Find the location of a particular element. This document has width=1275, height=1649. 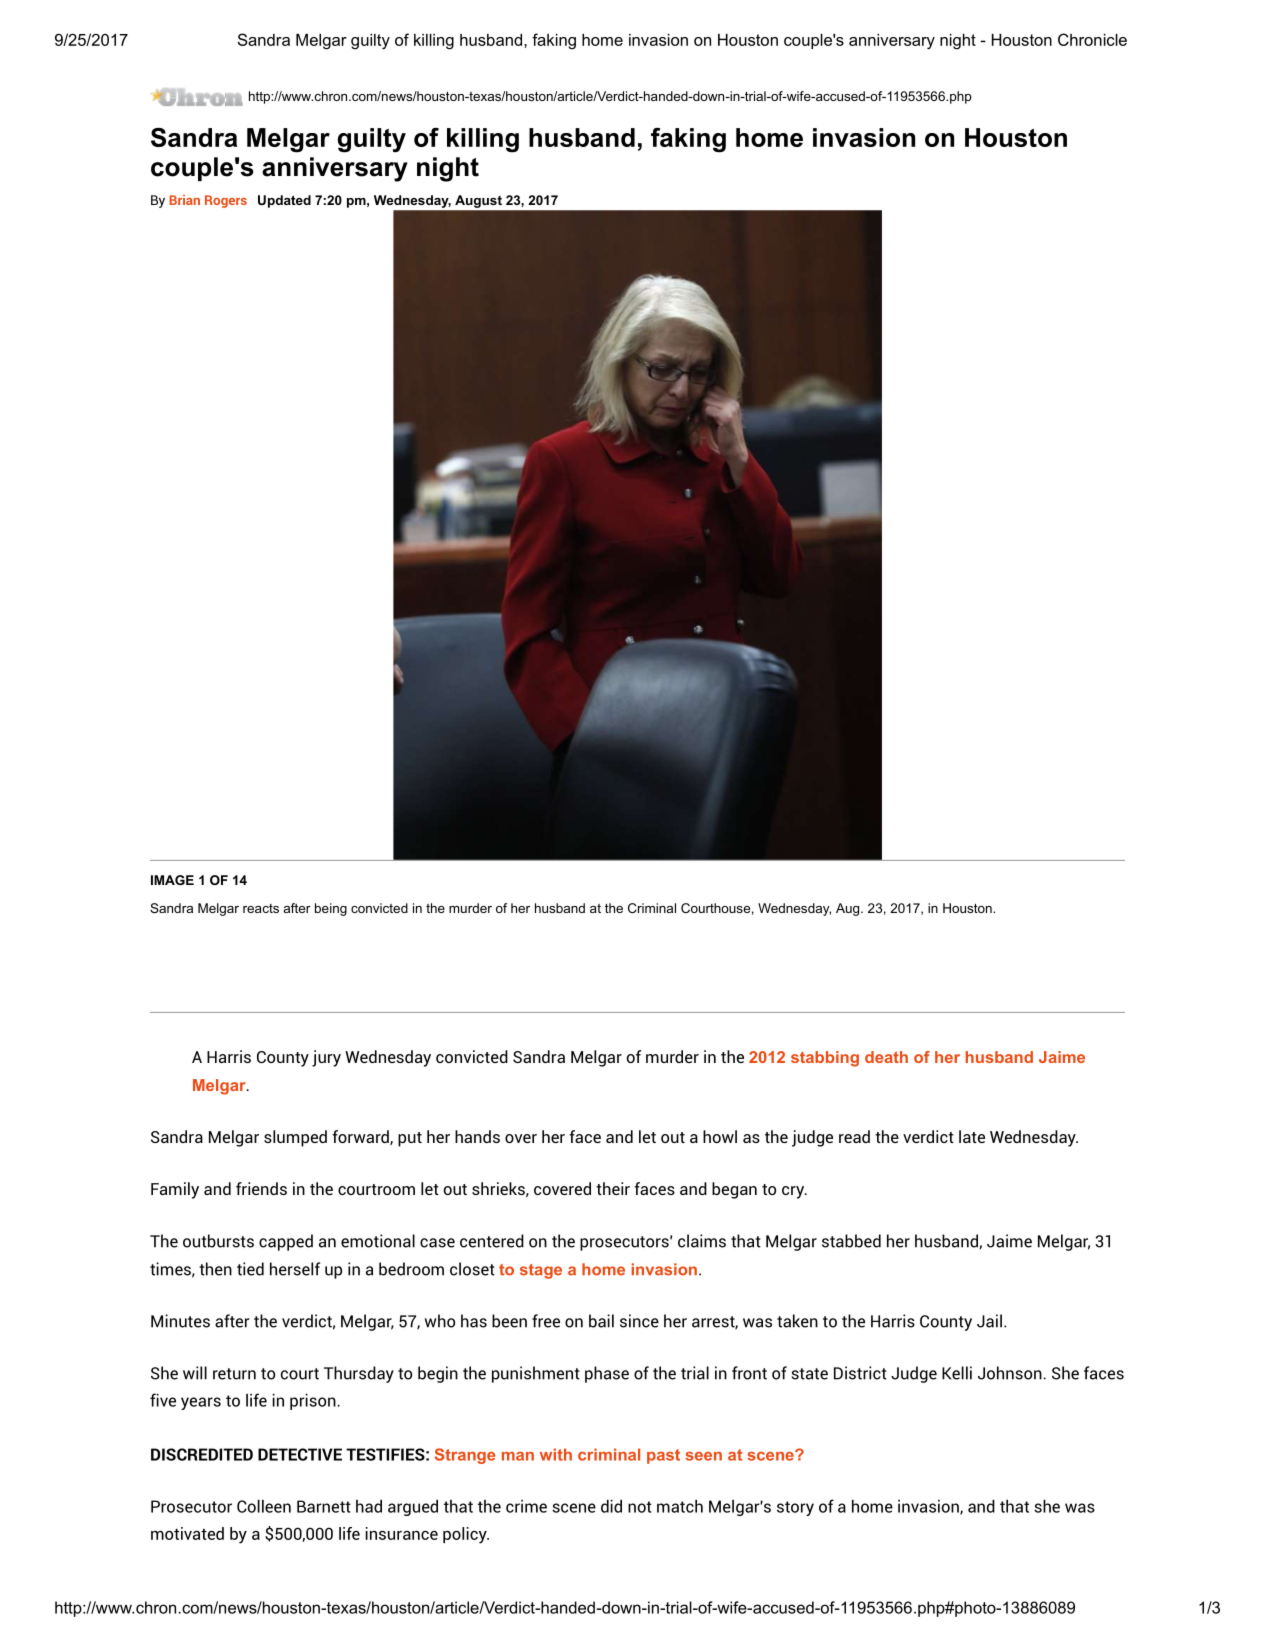

did is located at coordinates (611, 1506).
